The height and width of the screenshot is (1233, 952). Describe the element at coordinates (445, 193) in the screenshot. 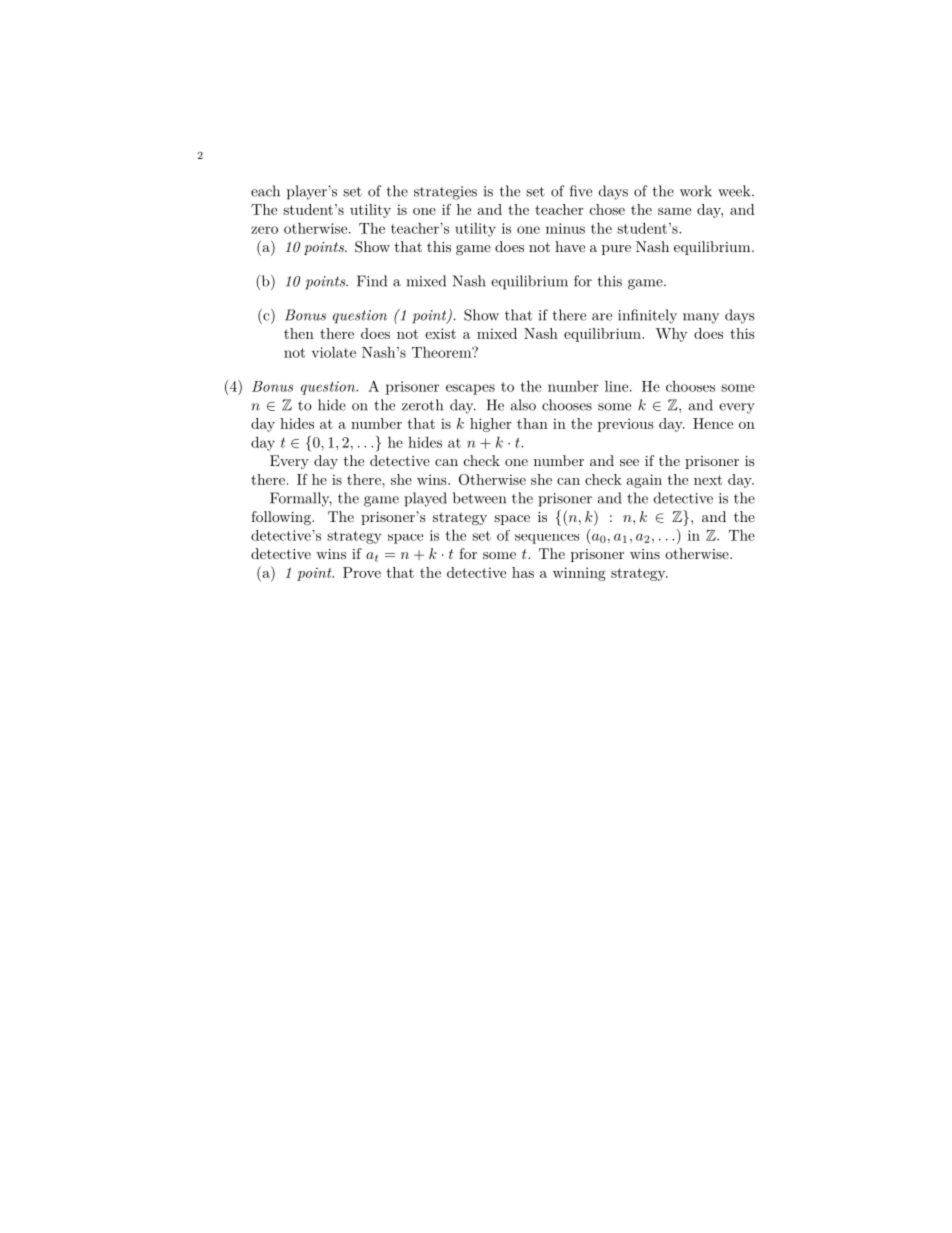

I see `strategies` at that location.
